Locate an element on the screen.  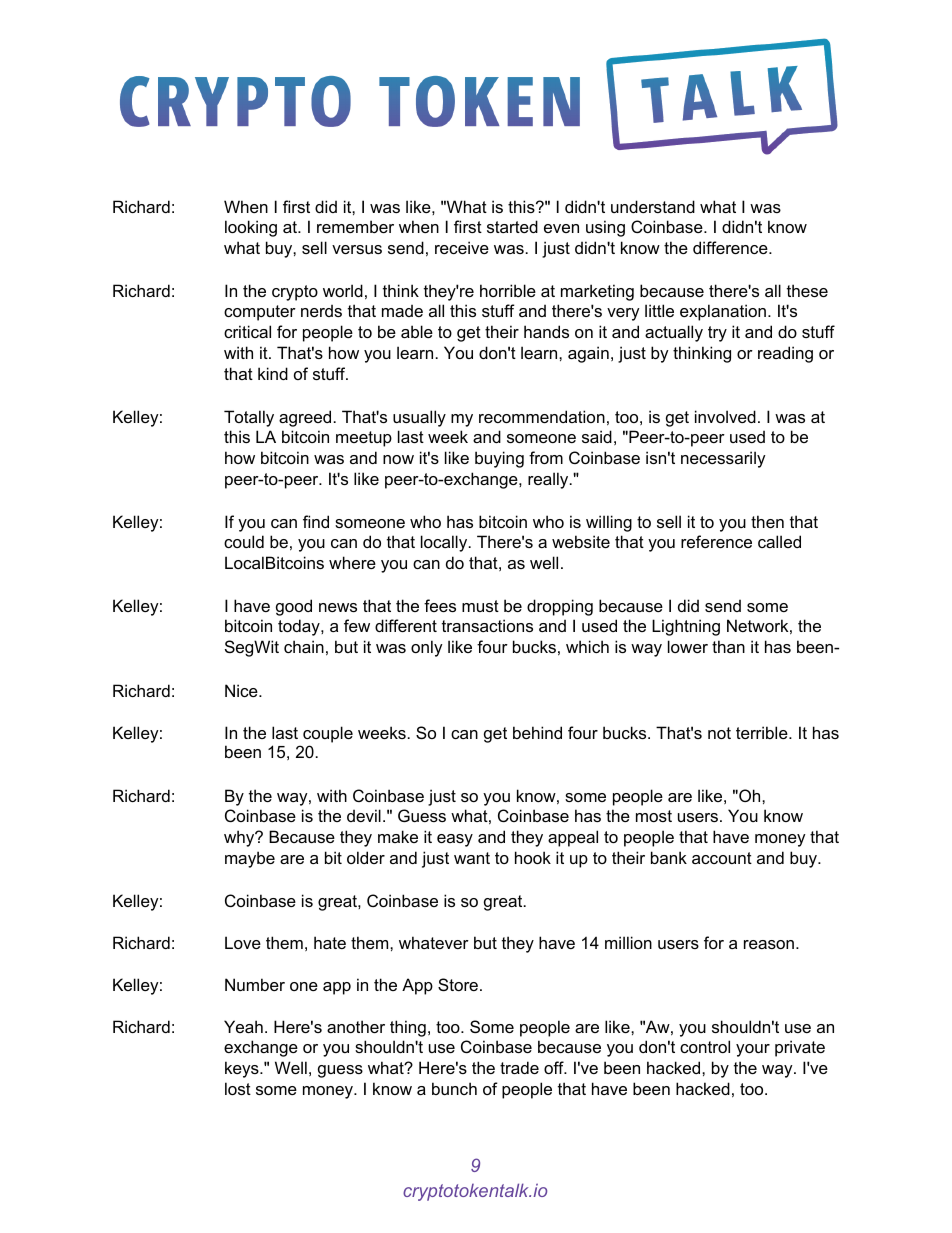
chain is located at coordinates (304, 646).
